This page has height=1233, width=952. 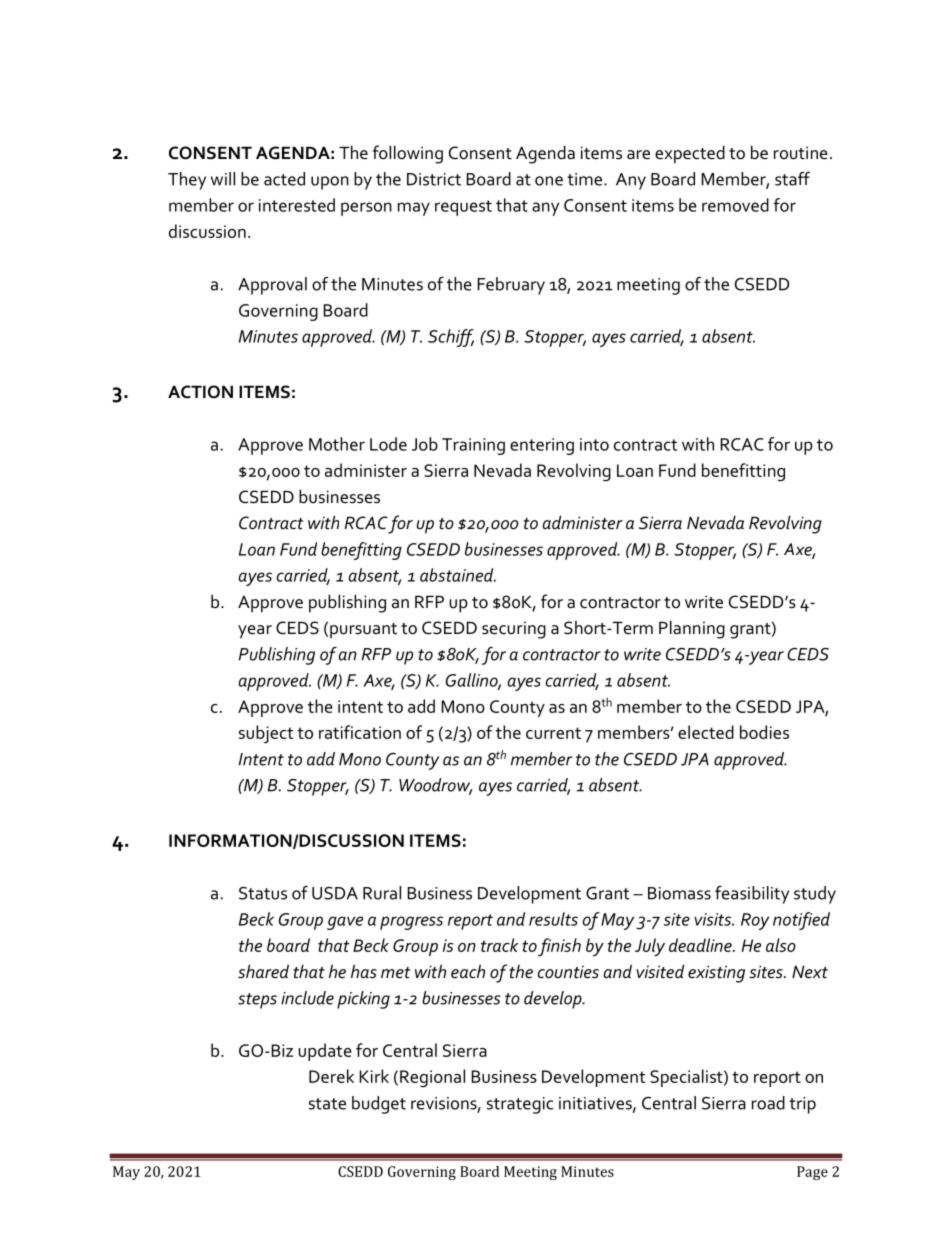 What do you see at coordinates (752, 895) in the page?
I see `feasibility` at bounding box center [752, 895].
